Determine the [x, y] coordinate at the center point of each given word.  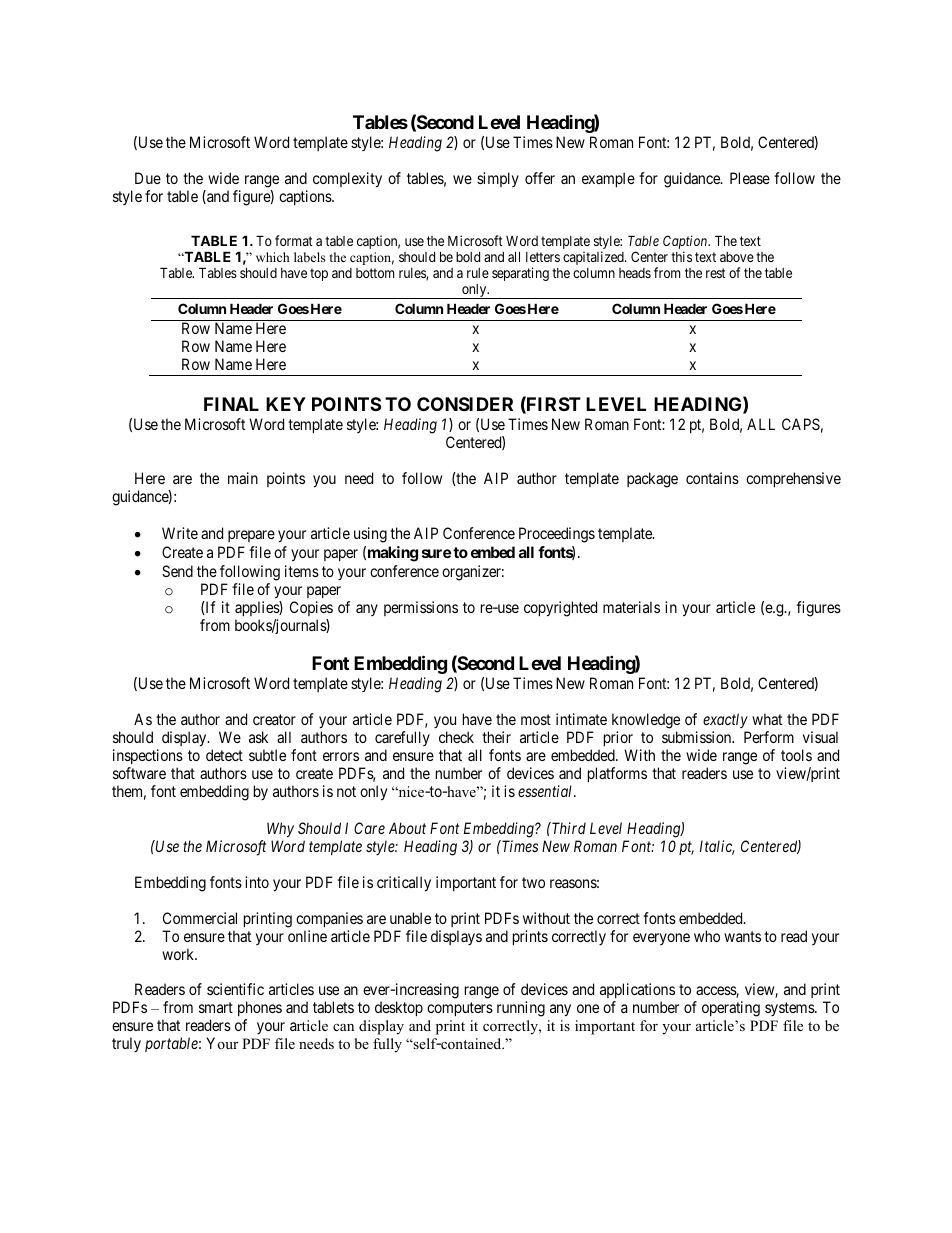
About [407, 828]
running [521, 1009]
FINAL [231, 404]
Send [177, 571]
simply [498, 179]
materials [631, 607]
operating [731, 1009]
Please [750, 178]
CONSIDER [465, 404]
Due [148, 178]
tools [796, 755]
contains [712, 478]
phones [260, 1010]
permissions [421, 608]
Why [280, 829]
